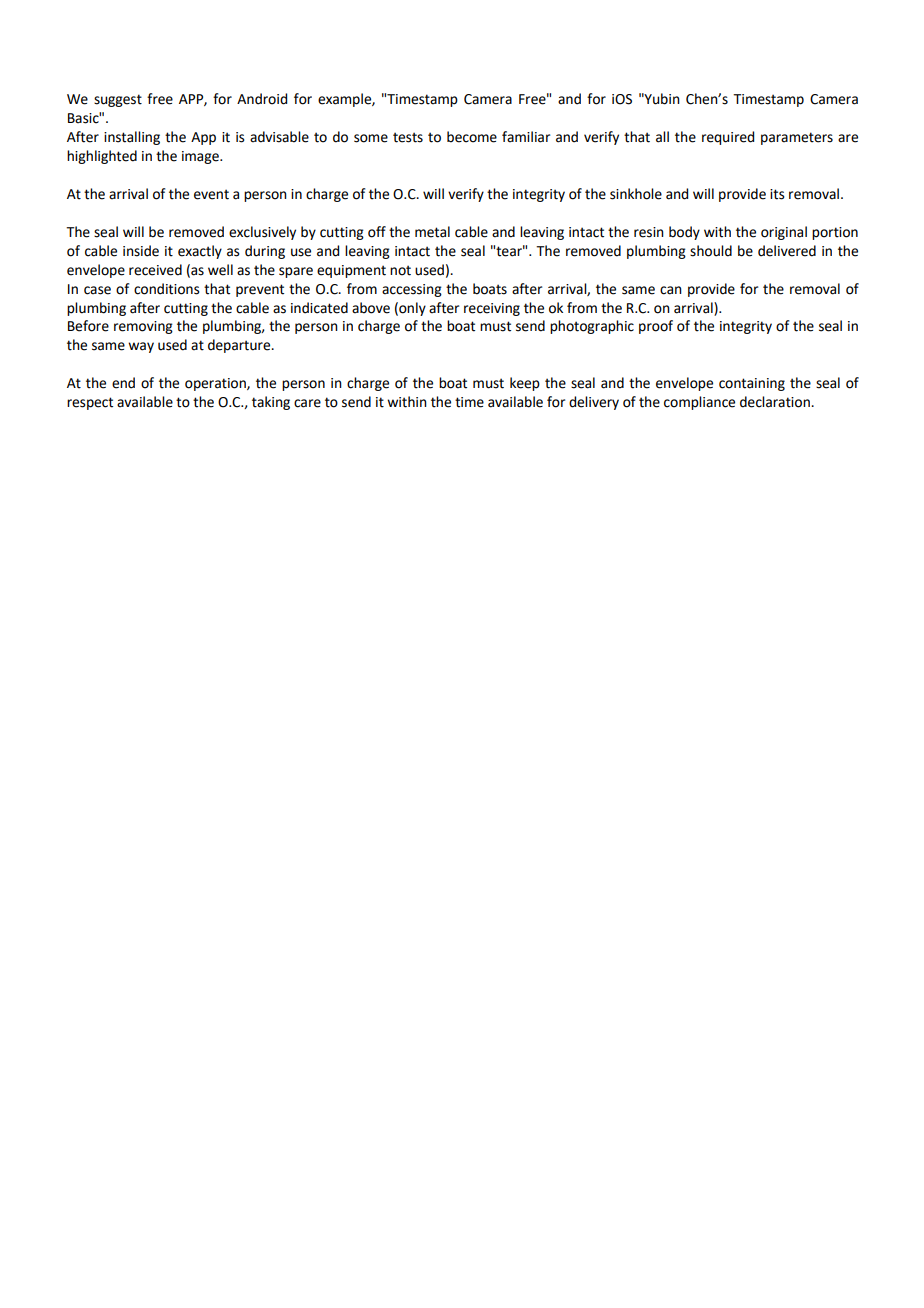 This document has height=1308, width=924. Describe the element at coordinates (728, 138) in the document. I see `required` at that location.
